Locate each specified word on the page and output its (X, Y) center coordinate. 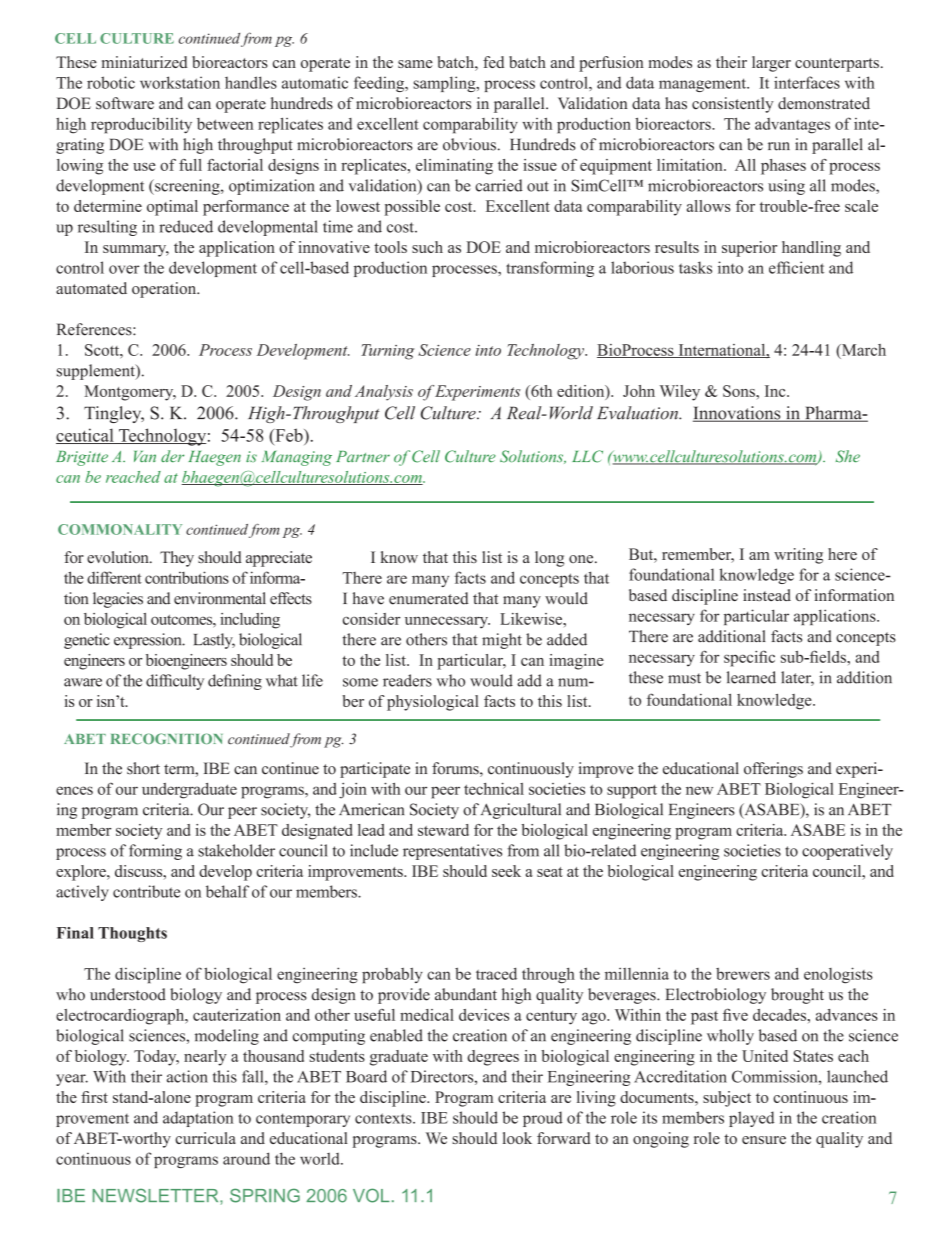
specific (749, 658)
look (517, 1138)
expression (149, 641)
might (502, 641)
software (125, 103)
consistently (733, 105)
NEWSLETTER (157, 1195)
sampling (445, 84)
